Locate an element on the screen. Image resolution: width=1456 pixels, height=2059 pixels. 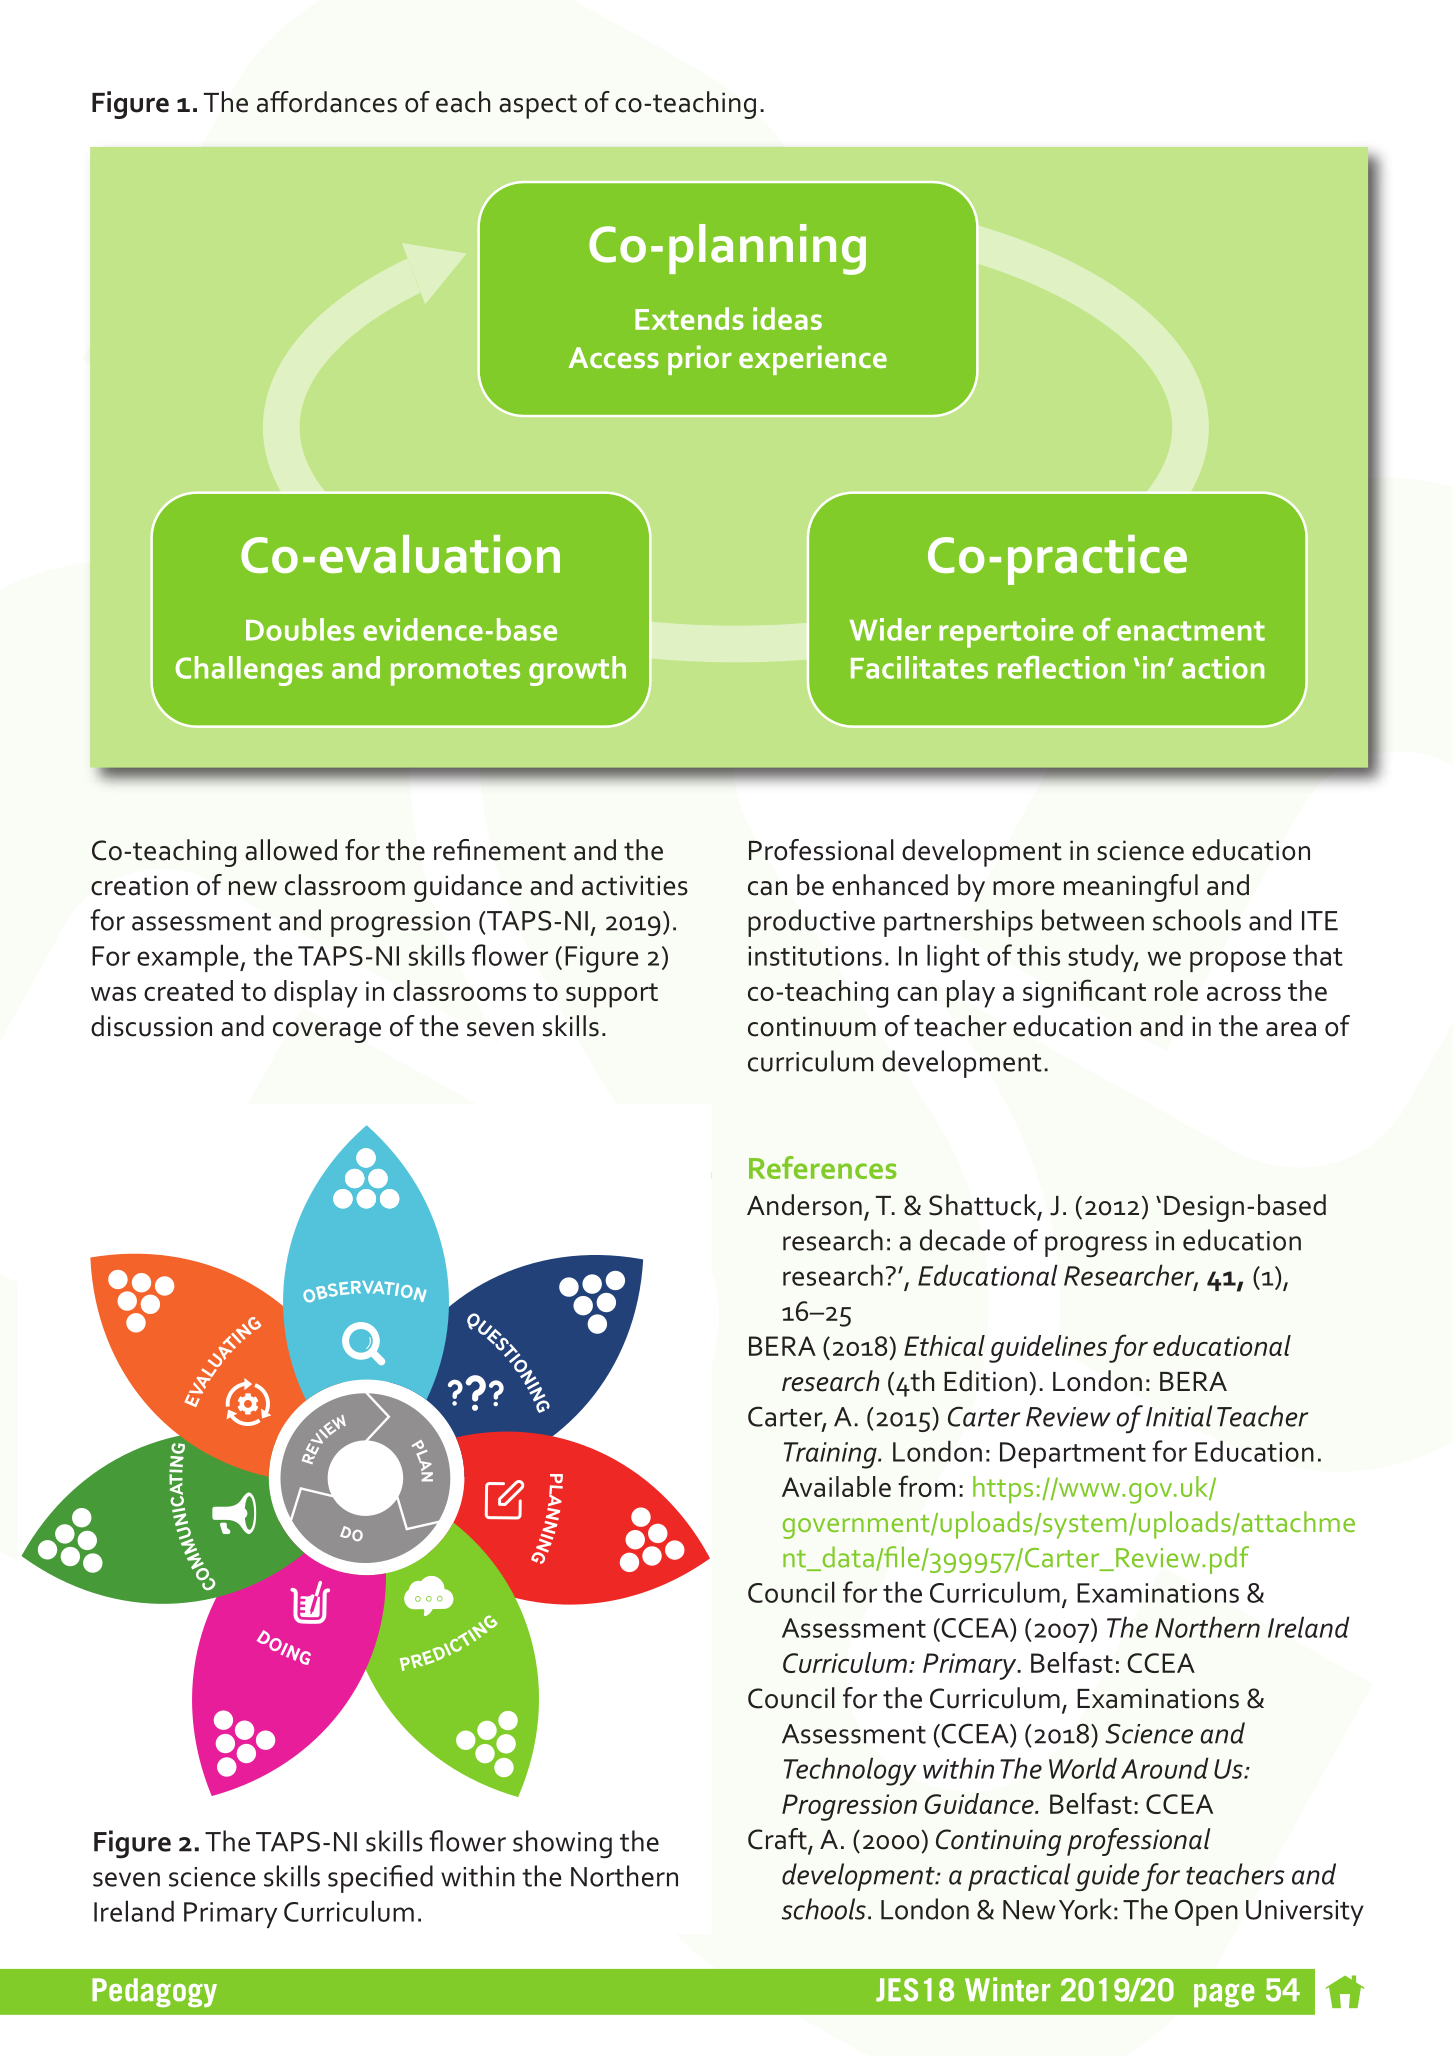
experience is located at coordinates (813, 360).
